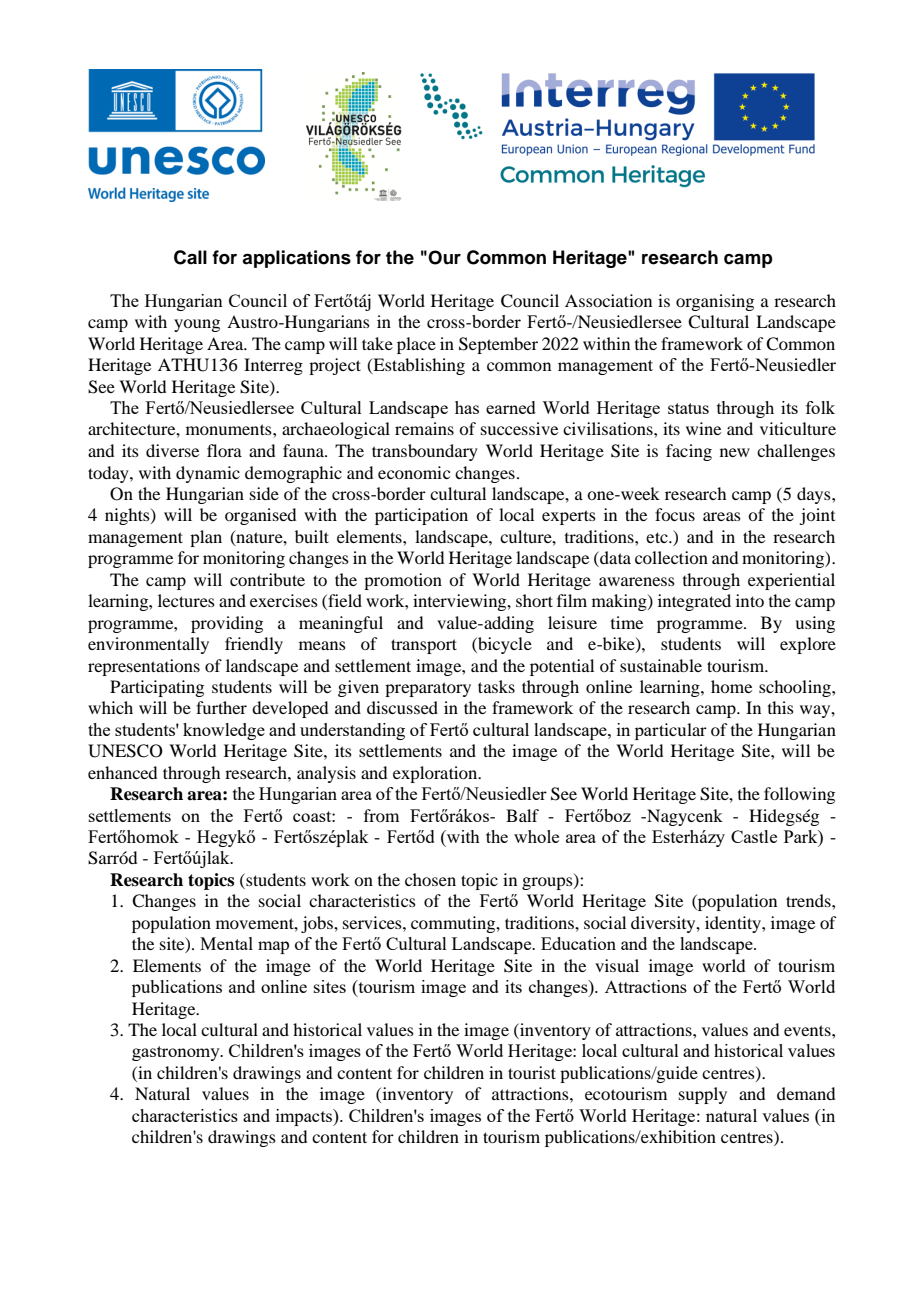 The width and height of the screenshot is (924, 1308). I want to click on remains, so click(424, 428).
